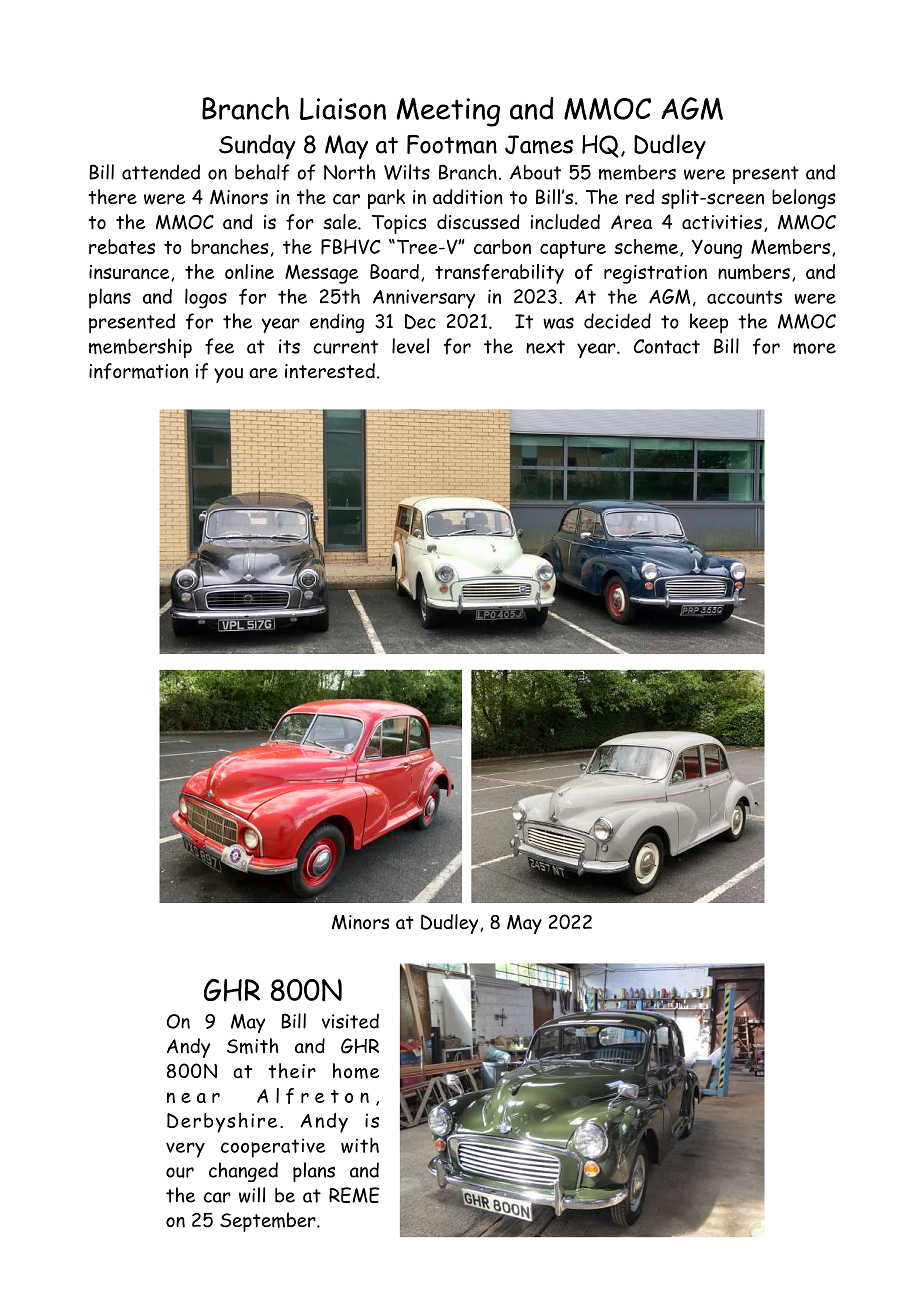  What do you see at coordinates (350, 1021) in the image?
I see `visited` at bounding box center [350, 1021].
